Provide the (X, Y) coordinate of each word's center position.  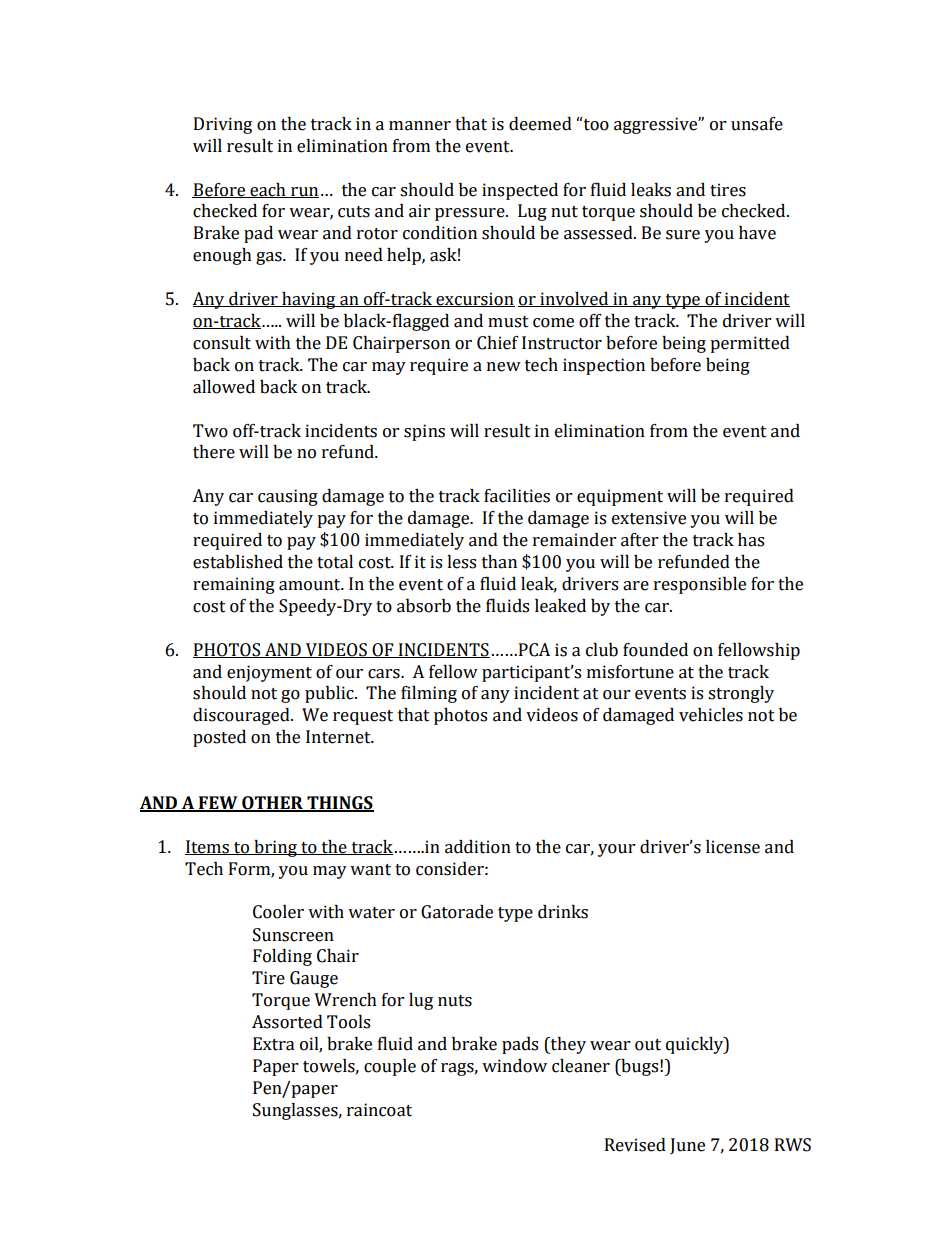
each (268, 190)
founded (655, 650)
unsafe (757, 124)
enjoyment (269, 673)
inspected (520, 191)
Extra (273, 1044)
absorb (424, 606)
